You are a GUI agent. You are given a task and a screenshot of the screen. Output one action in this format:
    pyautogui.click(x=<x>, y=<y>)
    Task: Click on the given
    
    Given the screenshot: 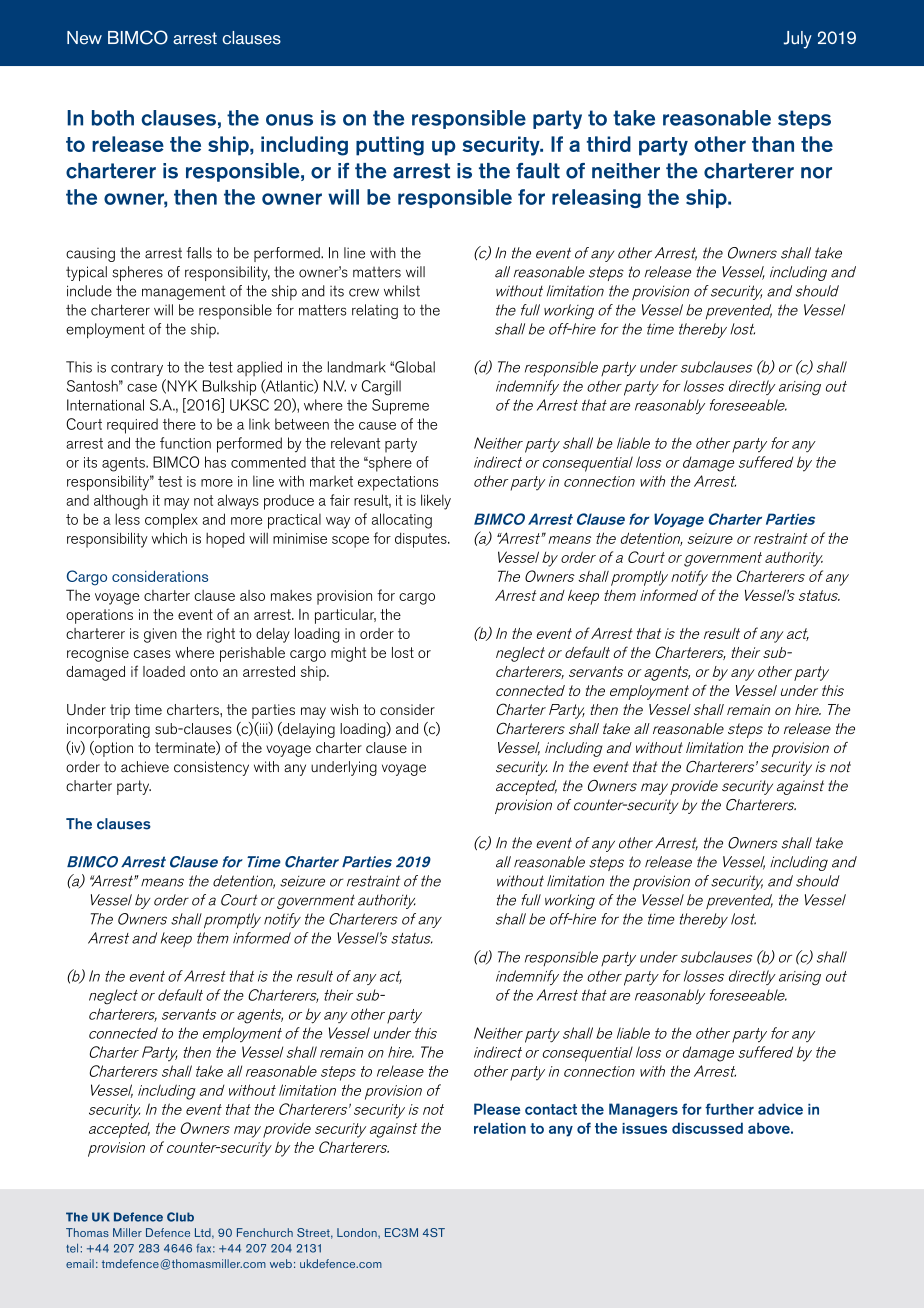 What is the action you would take?
    pyautogui.click(x=160, y=635)
